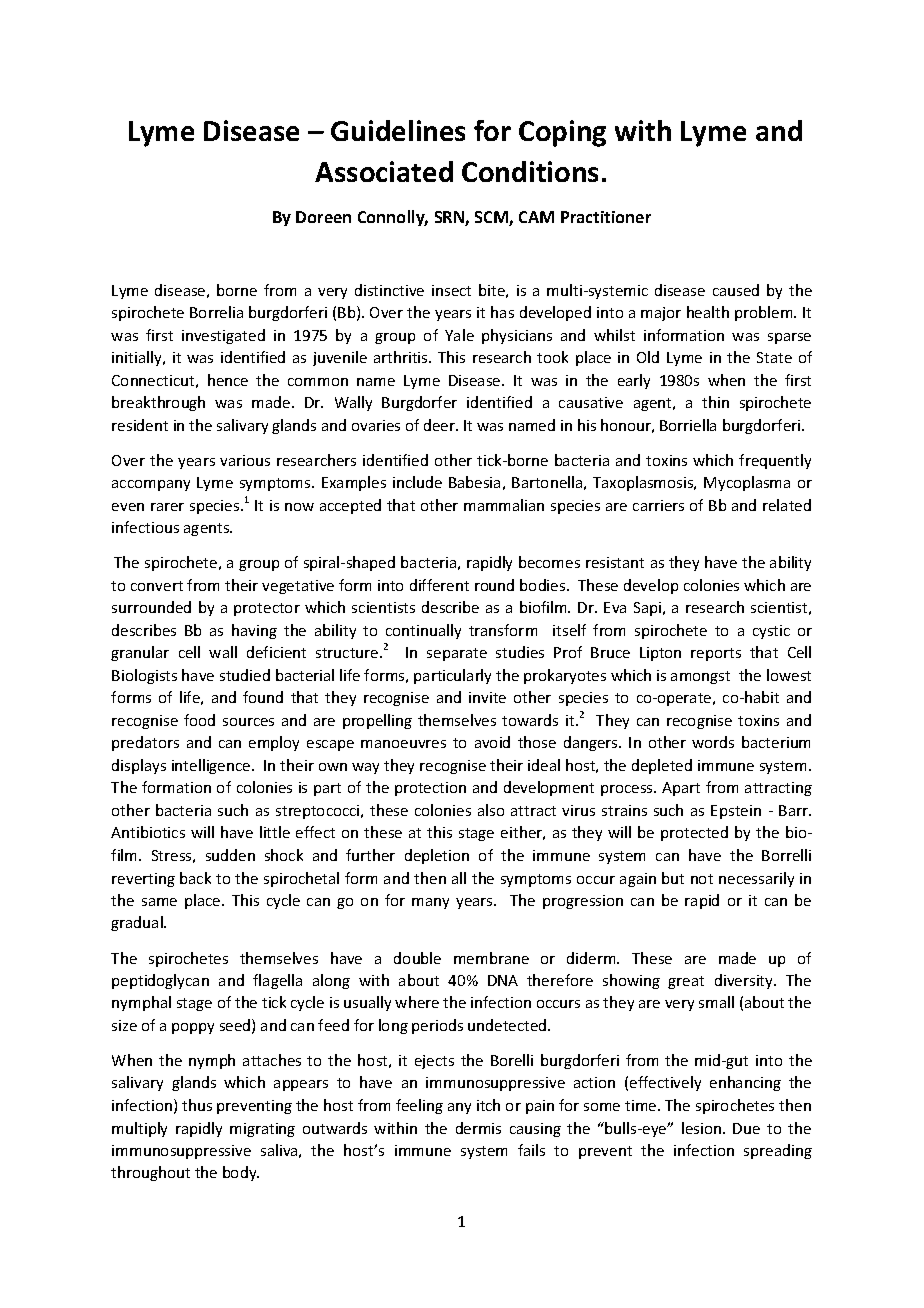  I want to click on Doreen, so click(323, 217).
